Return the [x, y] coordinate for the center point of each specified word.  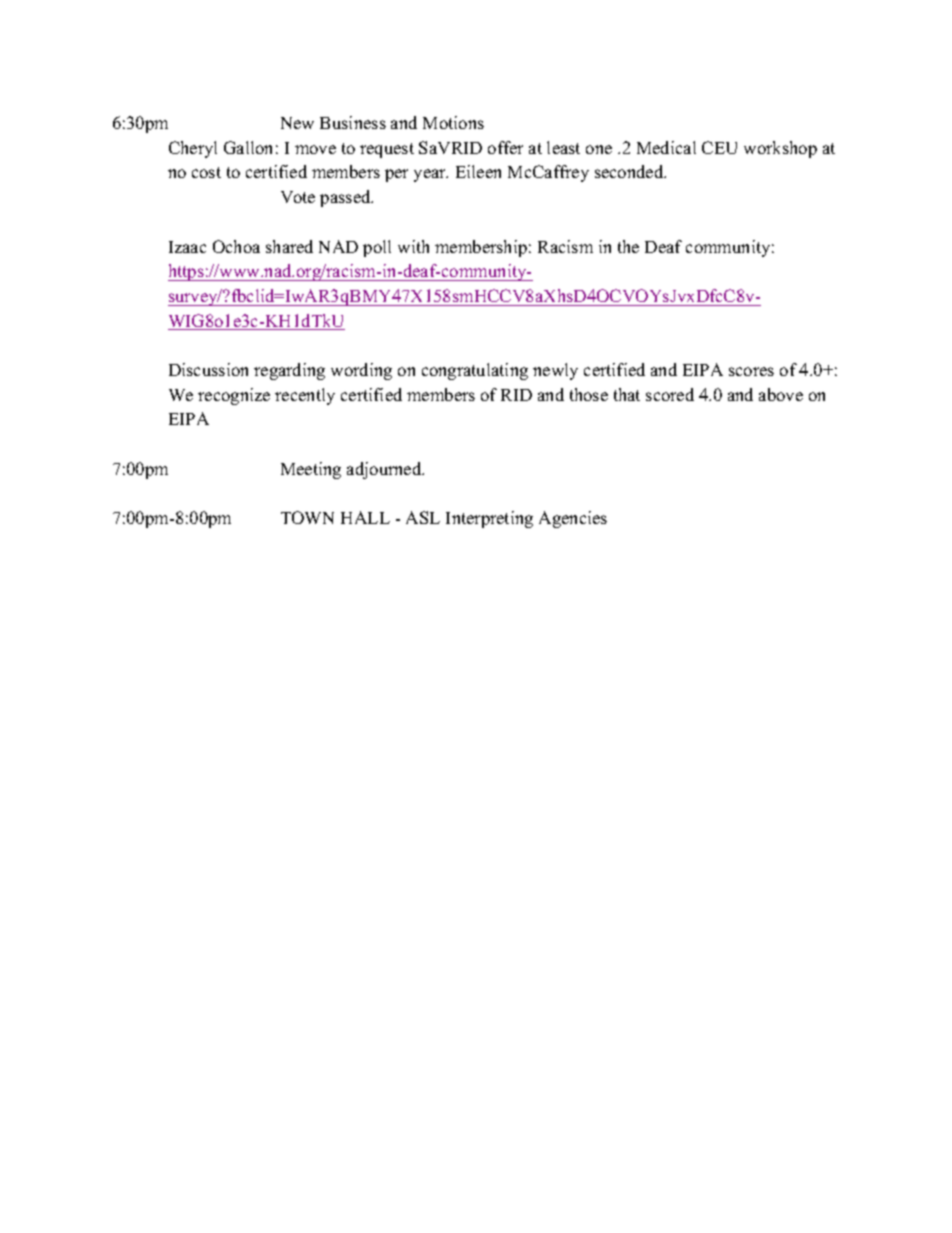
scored [670, 394]
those [589, 394]
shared [289, 246]
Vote [298, 197]
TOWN [307, 517]
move [315, 149]
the [628, 246]
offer [505, 147]
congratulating [475, 371]
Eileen [478, 171]
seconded [630, 171]
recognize [234, 396]
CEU [719, 147]
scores [751, 371]
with [413, 246]
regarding [289, 371]
